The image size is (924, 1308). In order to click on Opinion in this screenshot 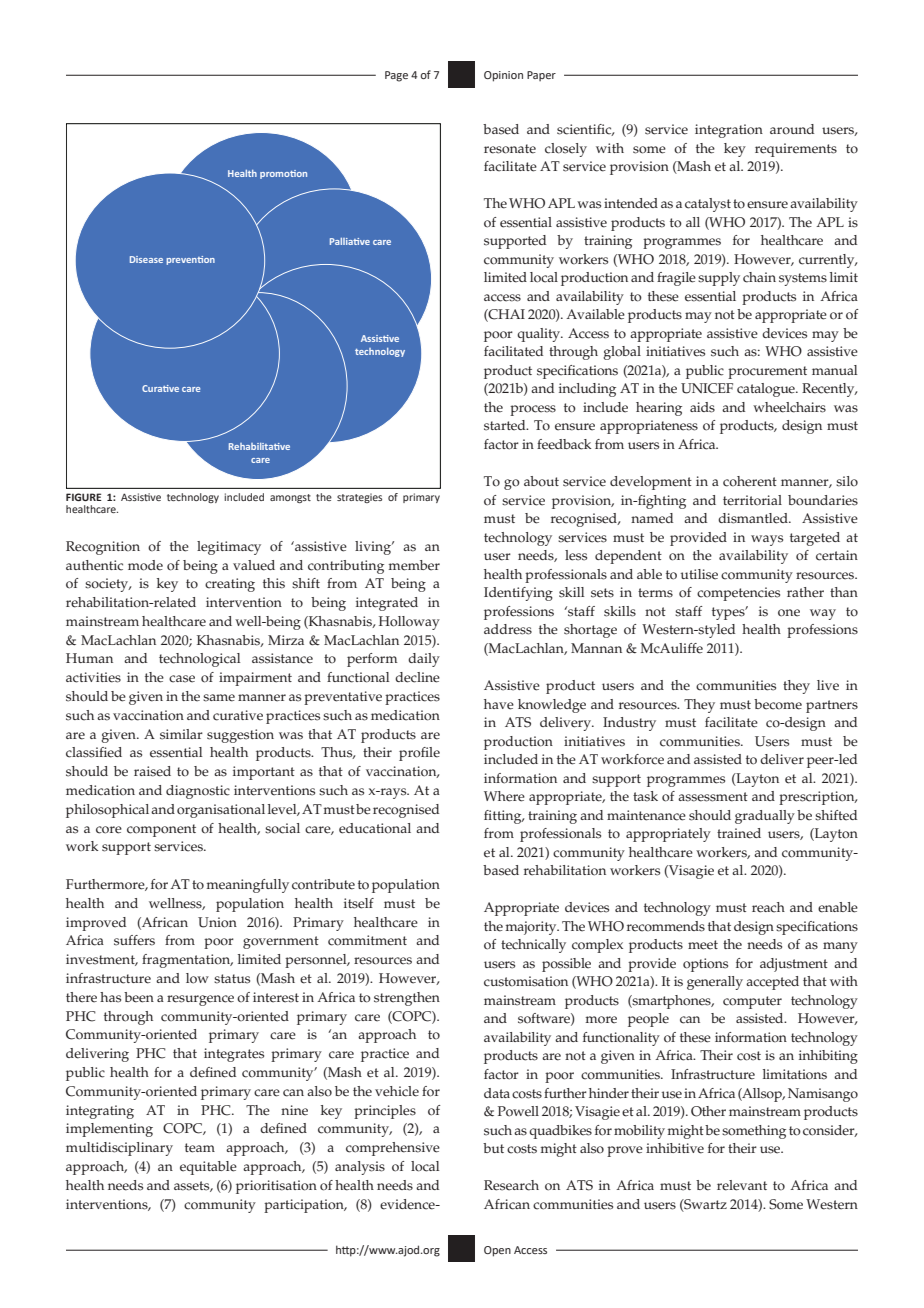, I will do `click(503, 76)`.
